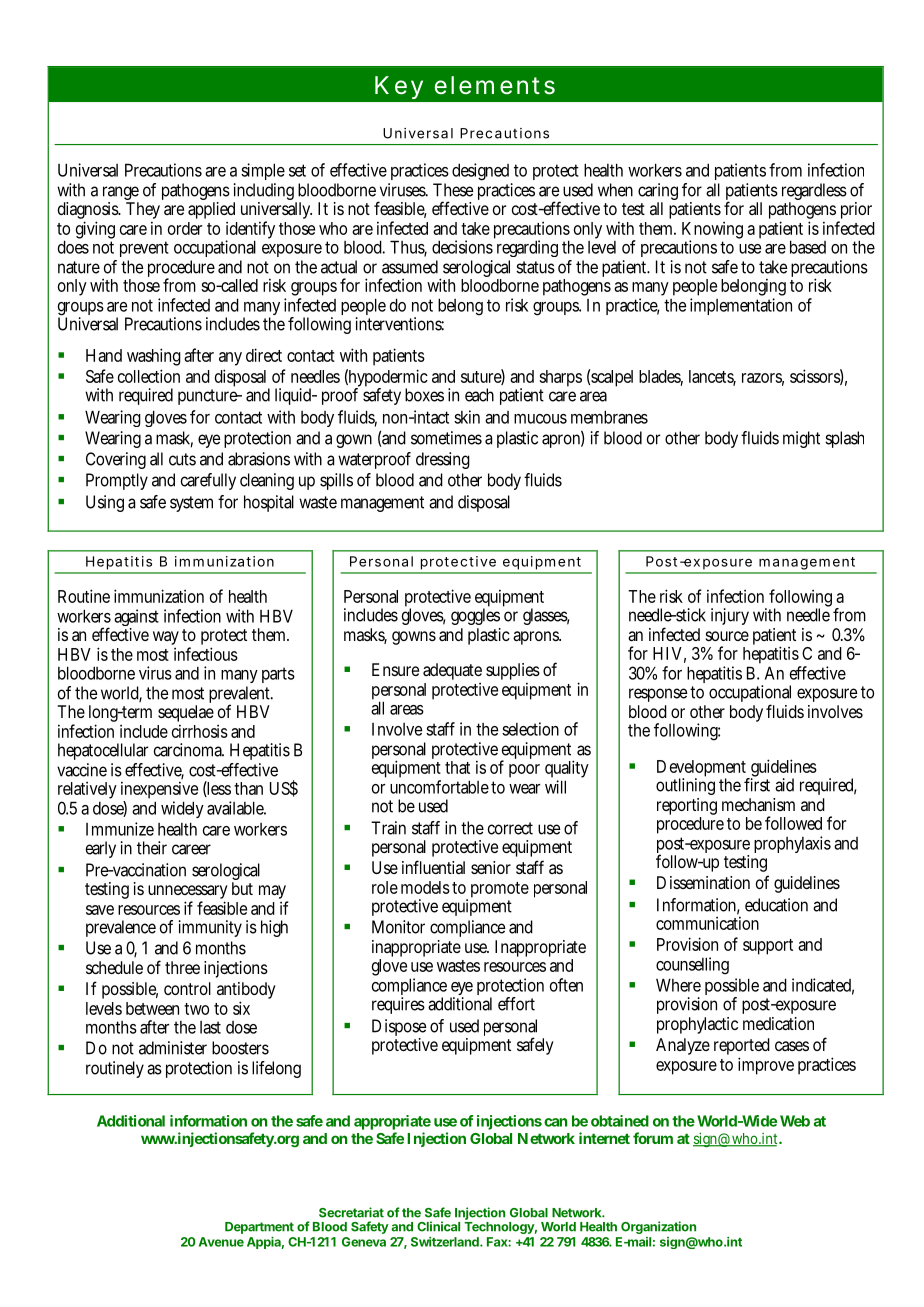 This document has width=924, height=1307. I want to click on system, so click(191, 504).
